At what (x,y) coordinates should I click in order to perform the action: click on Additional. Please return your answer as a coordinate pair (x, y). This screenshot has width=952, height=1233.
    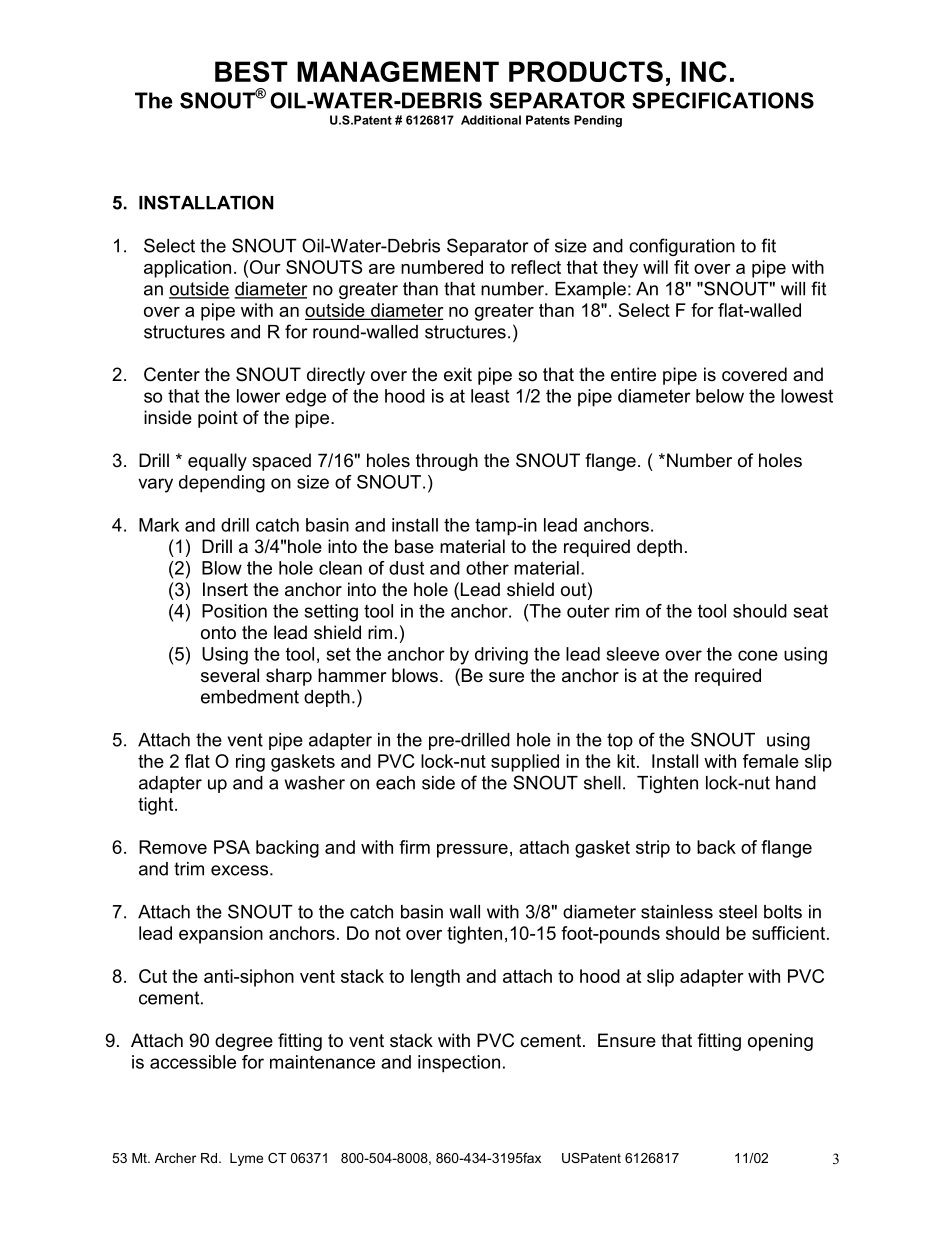
    Looking at the image, I should click on (491, 120).
